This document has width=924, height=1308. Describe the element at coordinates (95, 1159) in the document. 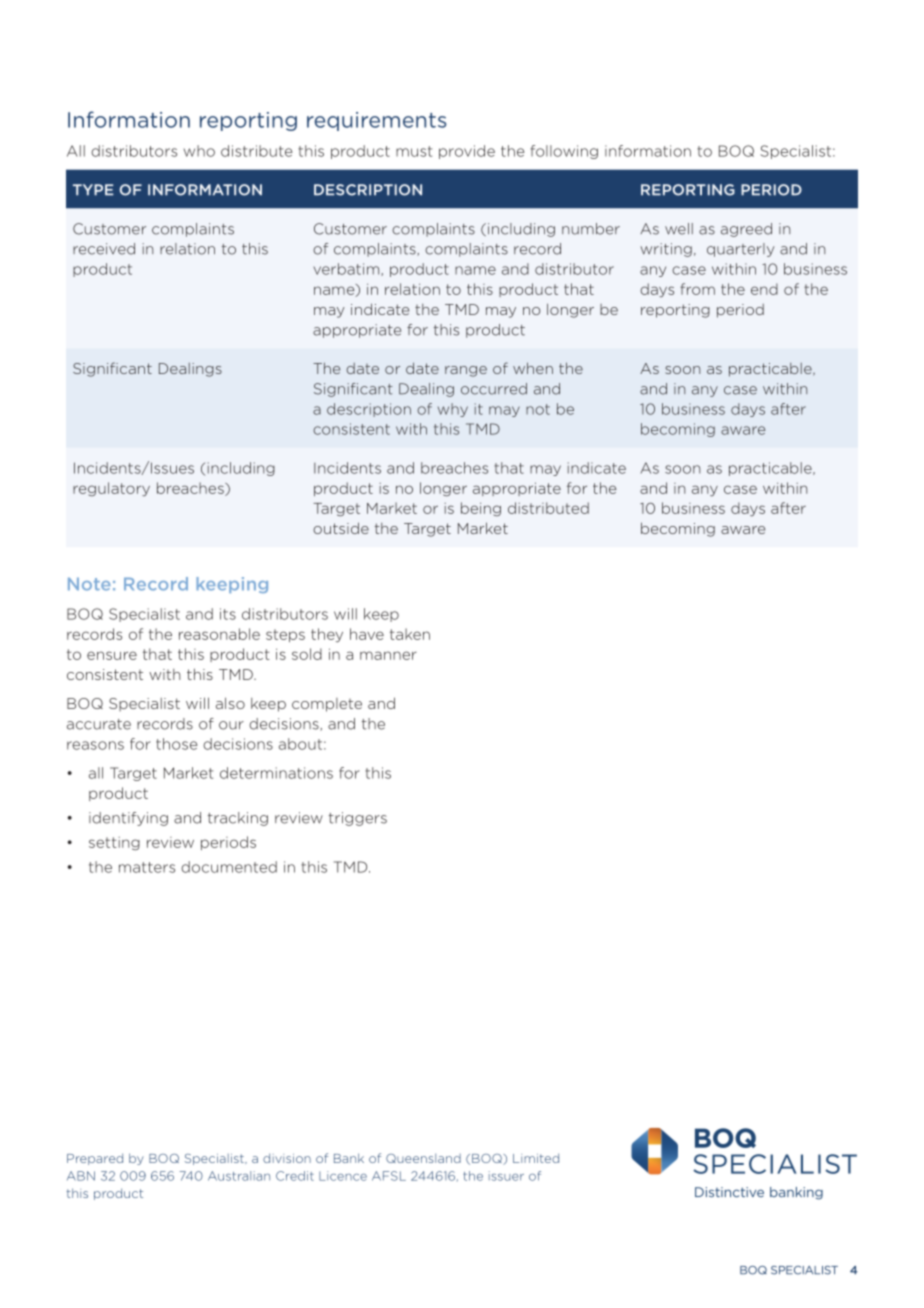

I see `Prepared` at that location.
